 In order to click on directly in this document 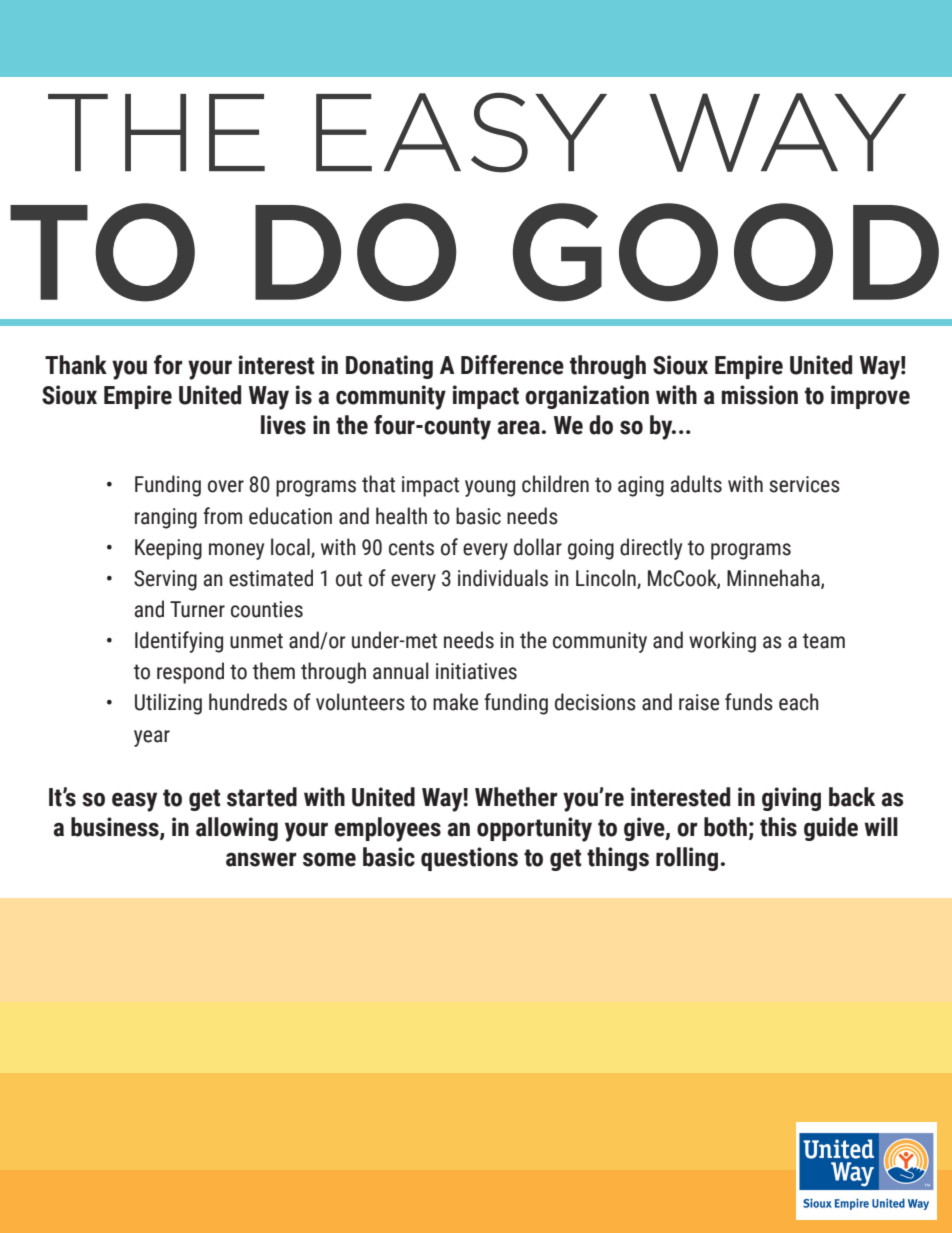, I will do `click(651, 549)`.
